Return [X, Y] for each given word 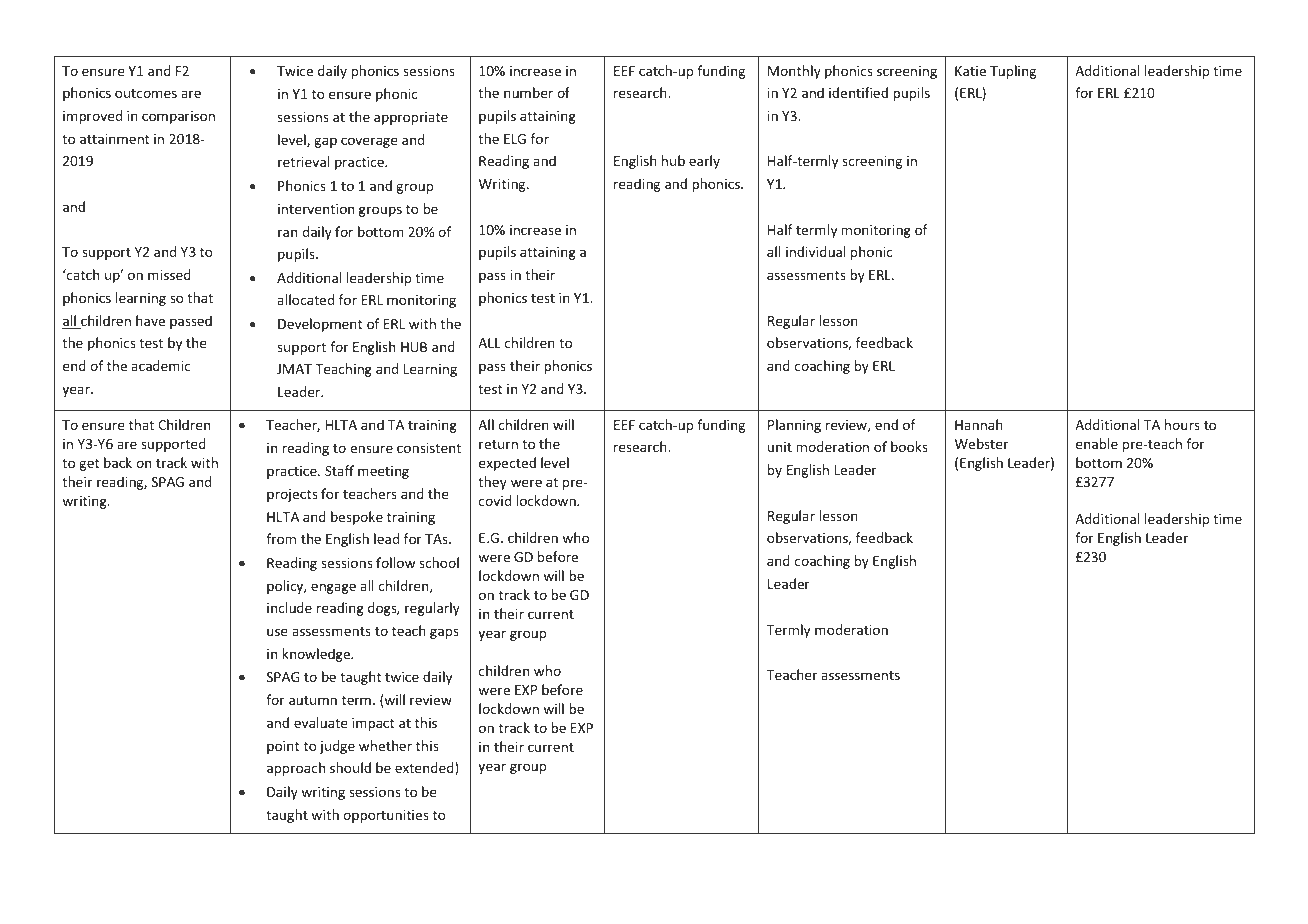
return [498, 444]
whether [385, 745]
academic [161, 365]
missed [169, 274]
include [289, 607]
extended [425, 769]
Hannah [979, 424]
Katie [970, 71]
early [704, 162]
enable [1097, 443]
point [283, 747]
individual [815, 251]
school [439, 562]
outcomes [146, 93]
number [528, 92]
